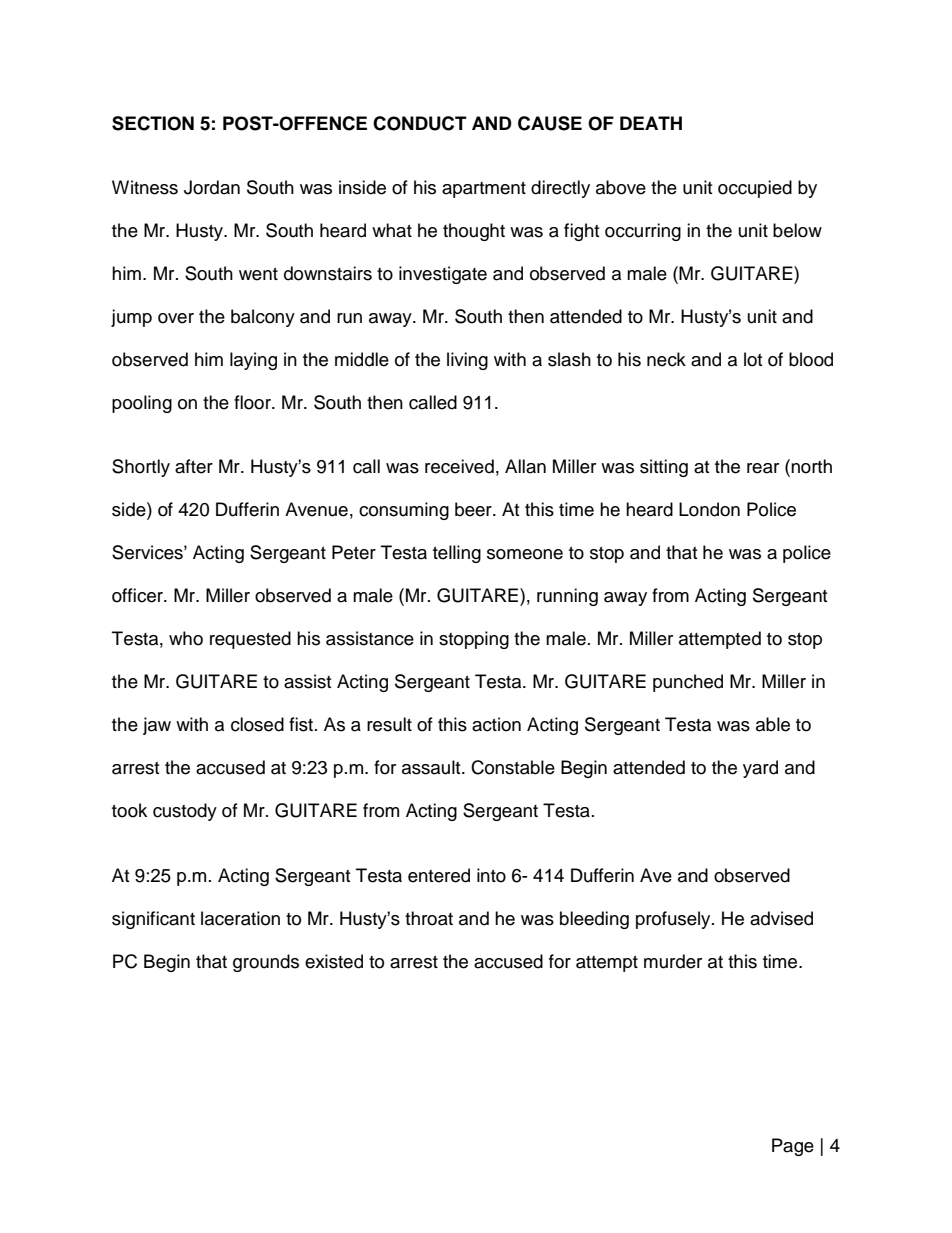 This document has height=1233, width=952. Describe the element at coordinates (484, 190) in the document. I see `apartment` at that location.
